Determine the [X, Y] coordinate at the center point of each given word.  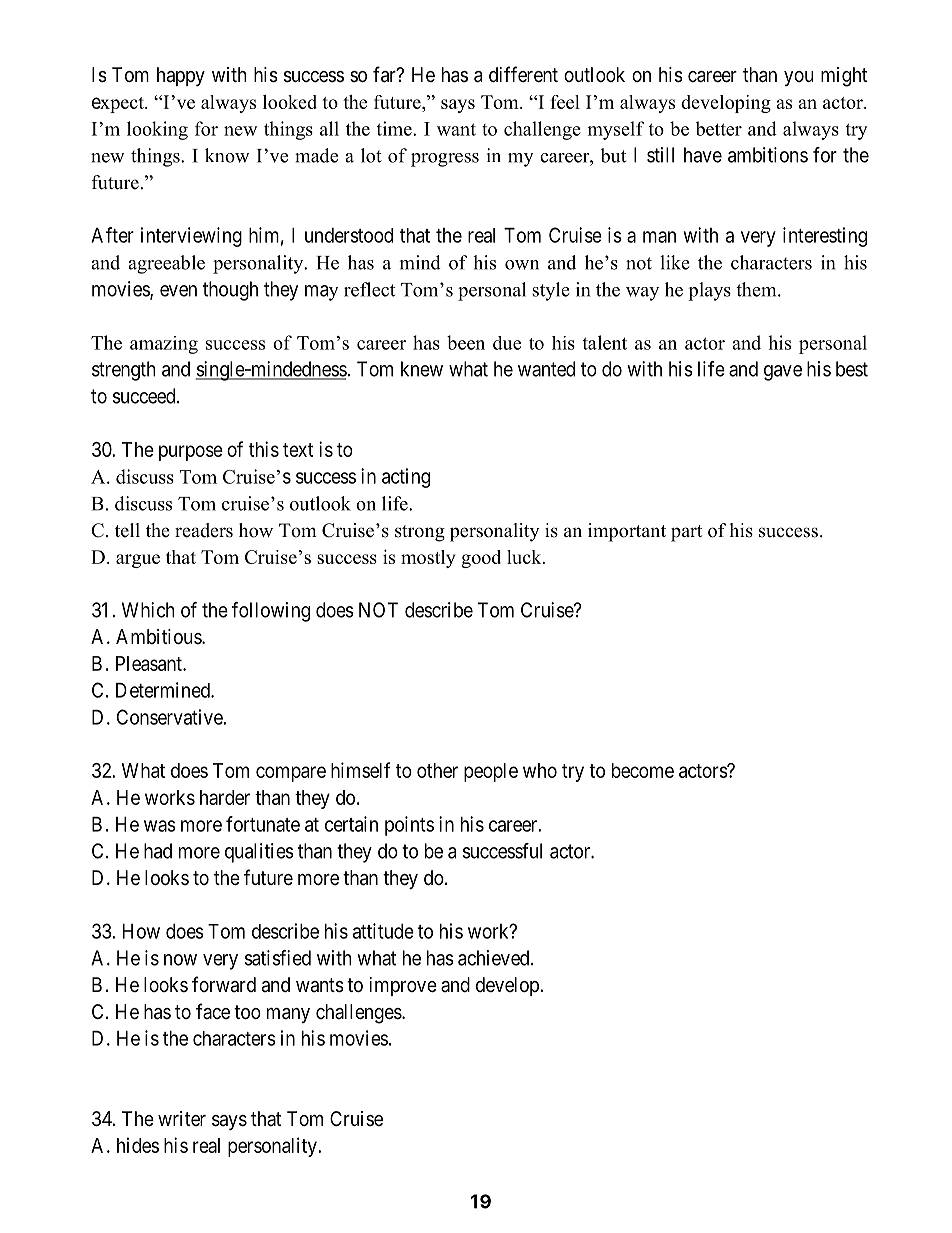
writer [182, 1118]
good [481, 559]
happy [181, 76]
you [799, 78]
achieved [495, 958]
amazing [164, 345]
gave [783, 373]
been [466, 342]
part [686, 533]
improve [403, 986]
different [523, 74]
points [409, 826]
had [158, 851]
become [643, 770]
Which [148, 610]
